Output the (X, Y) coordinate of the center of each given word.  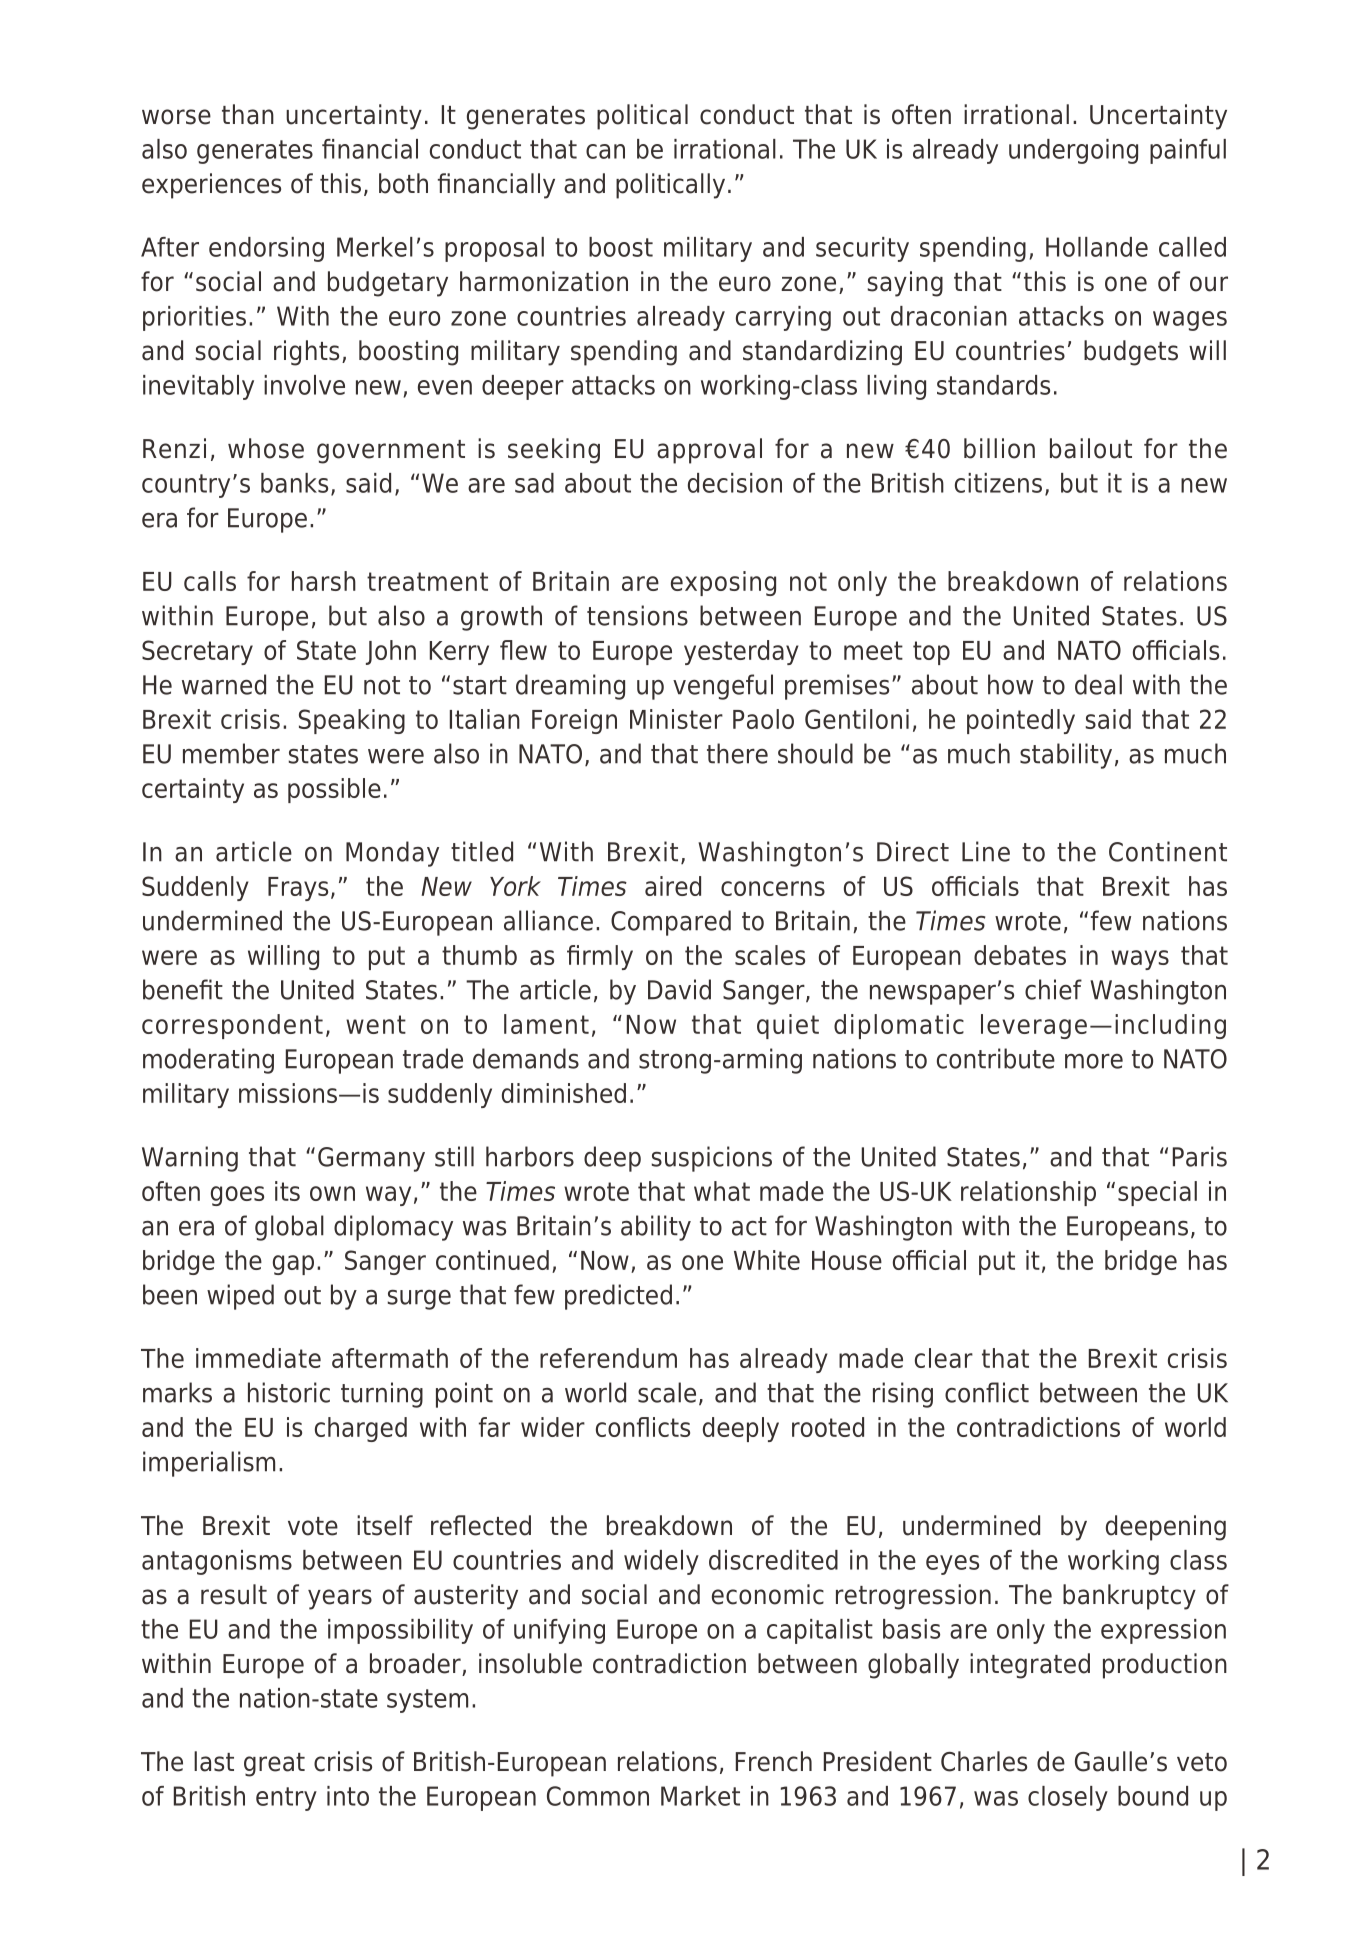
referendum (608, 1358)
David (679, 989)
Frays (298, 889)
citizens (998, 483)
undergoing (1073, 151)
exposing (723, 583)
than (248, 114)
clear (944, 1358)
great (274, 1765)
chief (1053, 989)
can (605, 151)
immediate (258, 1358)
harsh (324, 581)
